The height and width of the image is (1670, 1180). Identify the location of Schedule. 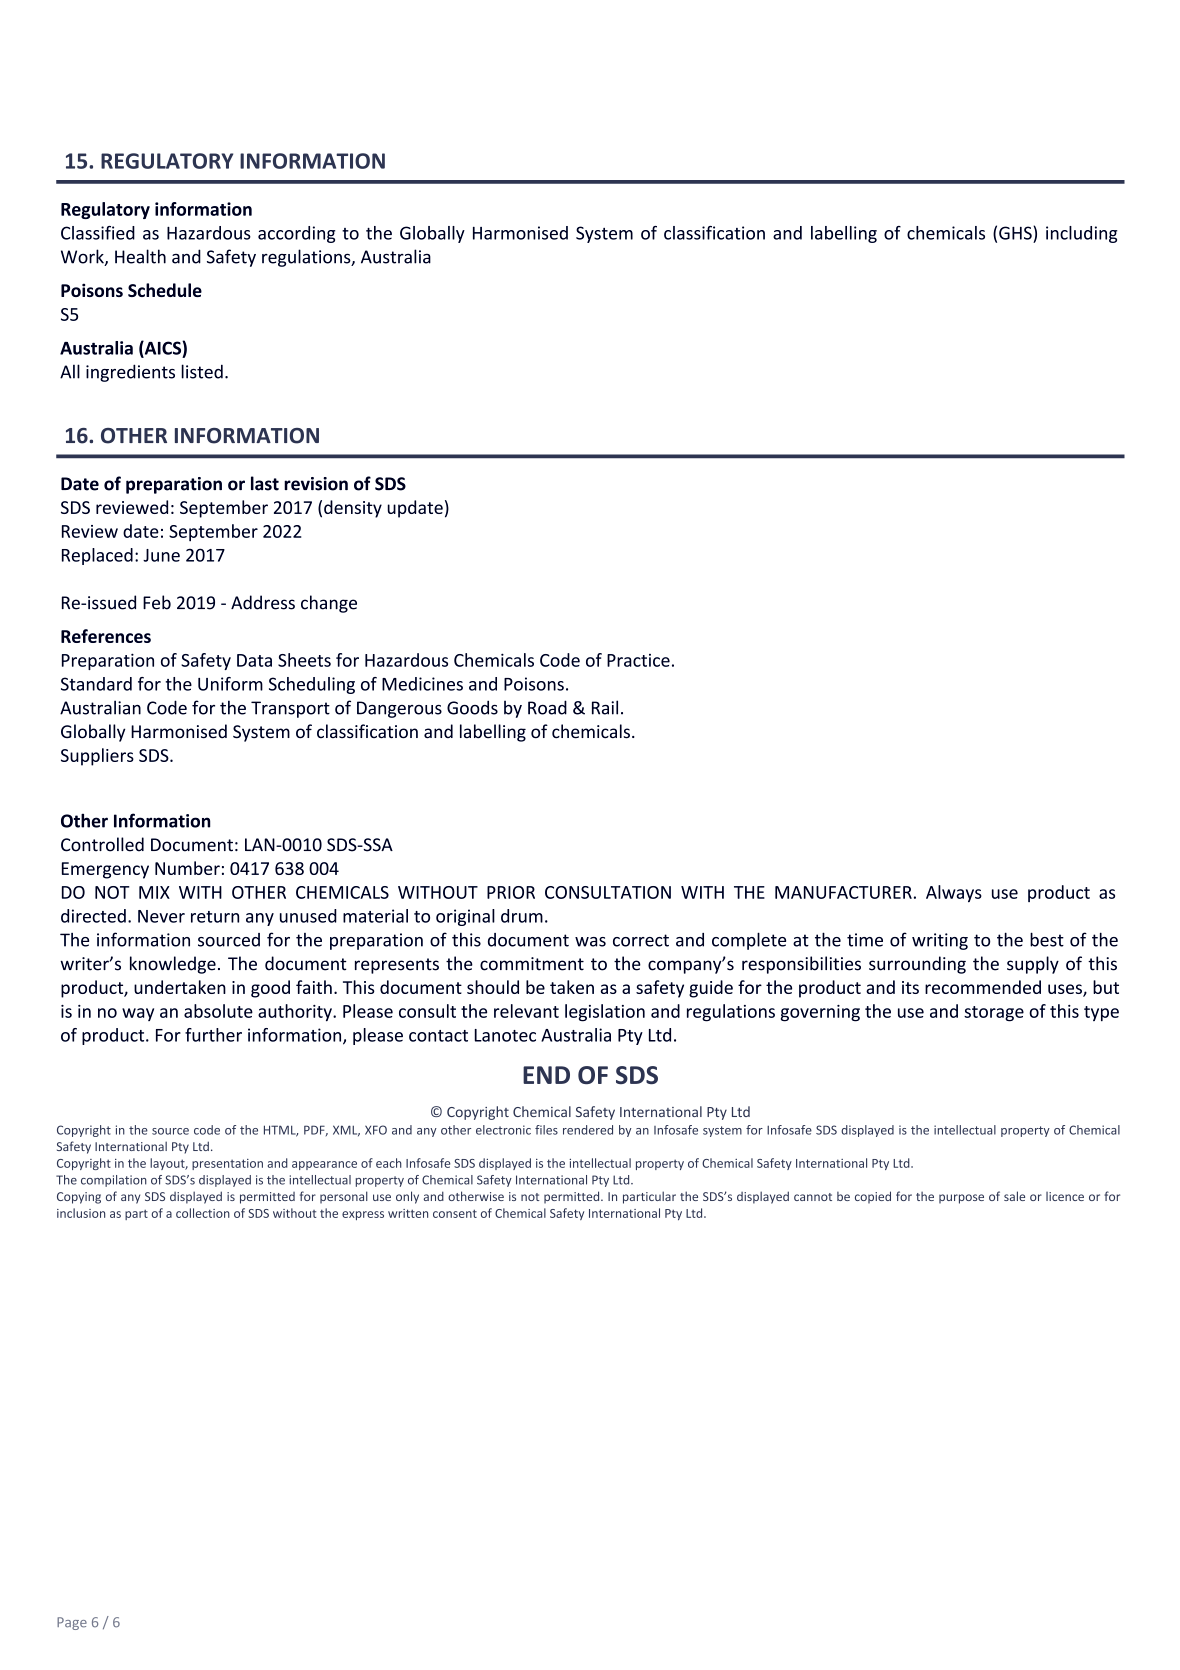
(165, 290).
